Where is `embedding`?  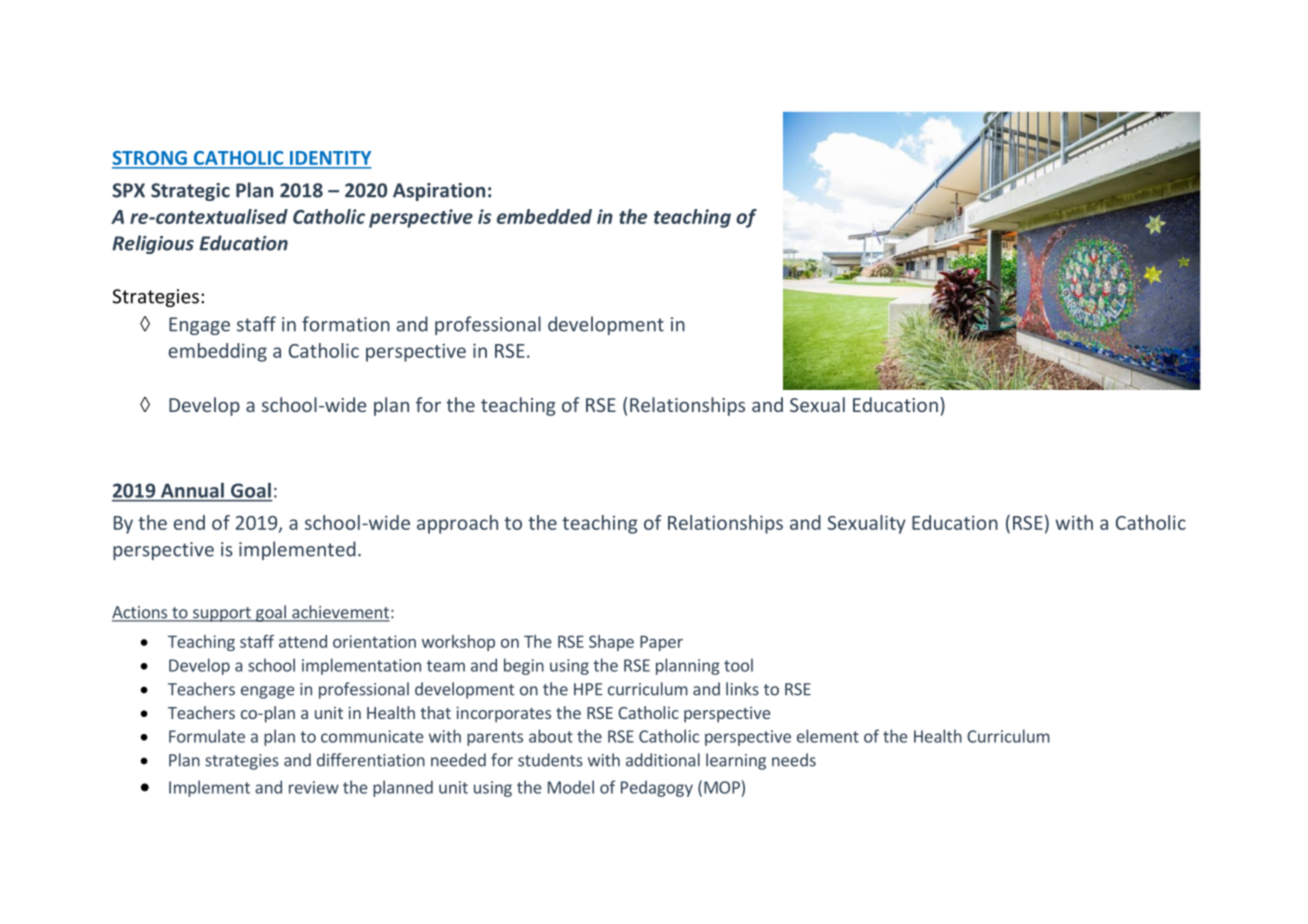 embedding is located at coordinates (218, 352).
